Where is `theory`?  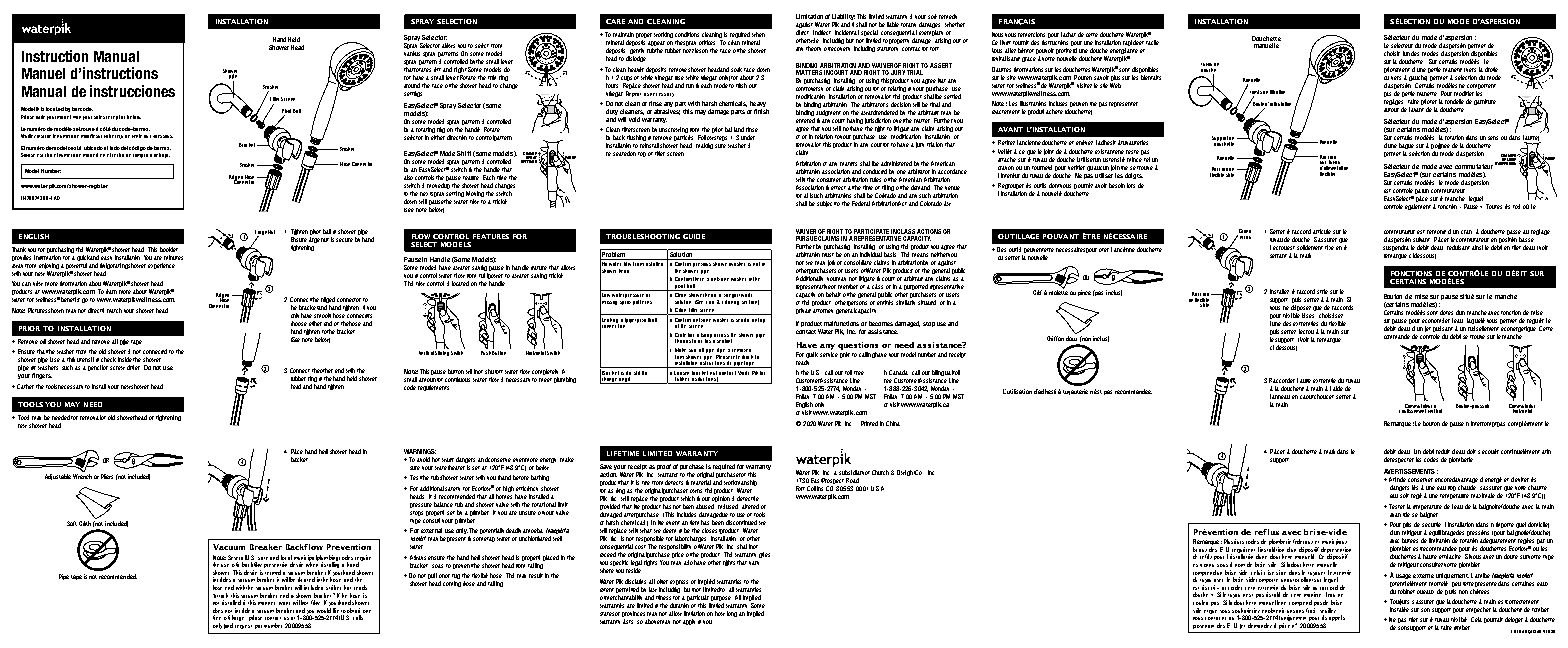
theory is located at coordinates (813, 48).
